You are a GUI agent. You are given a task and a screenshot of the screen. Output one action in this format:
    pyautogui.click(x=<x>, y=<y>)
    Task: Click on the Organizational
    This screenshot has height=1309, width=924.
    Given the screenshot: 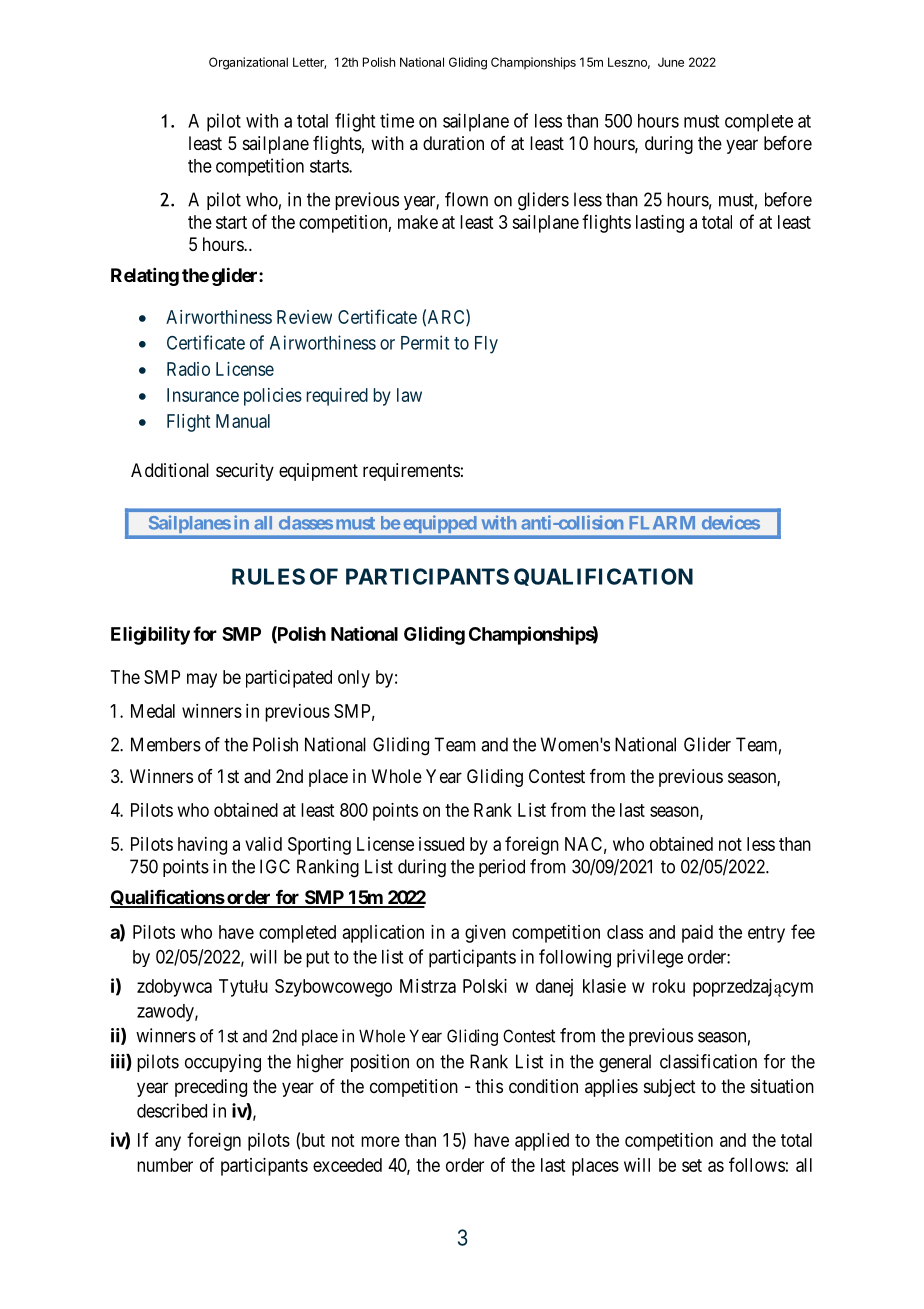 What is the action you would take?
    pyautogui.click(x=248, y=63)
